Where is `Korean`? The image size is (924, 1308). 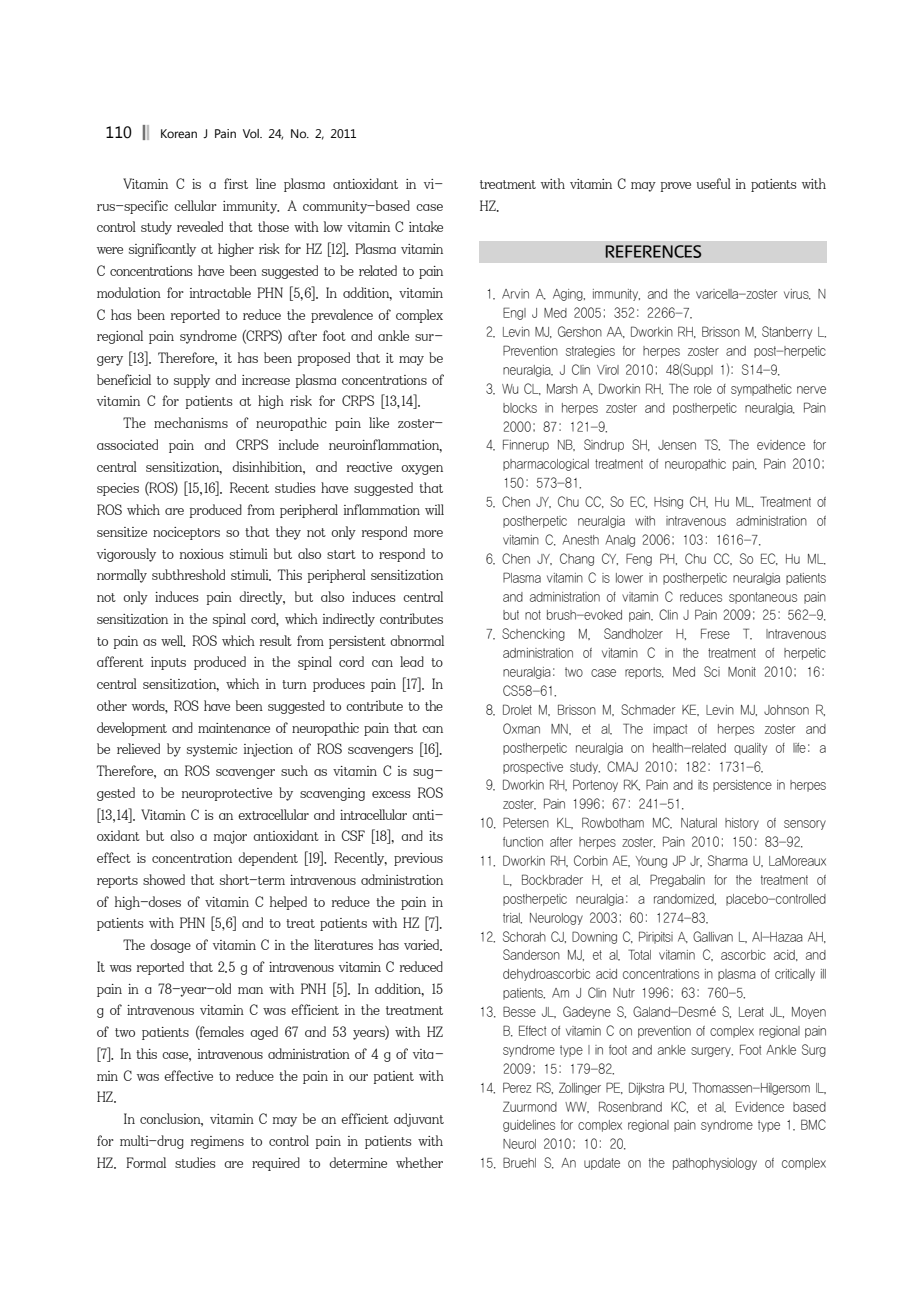
Korean is located at coordinates (179, 133).
